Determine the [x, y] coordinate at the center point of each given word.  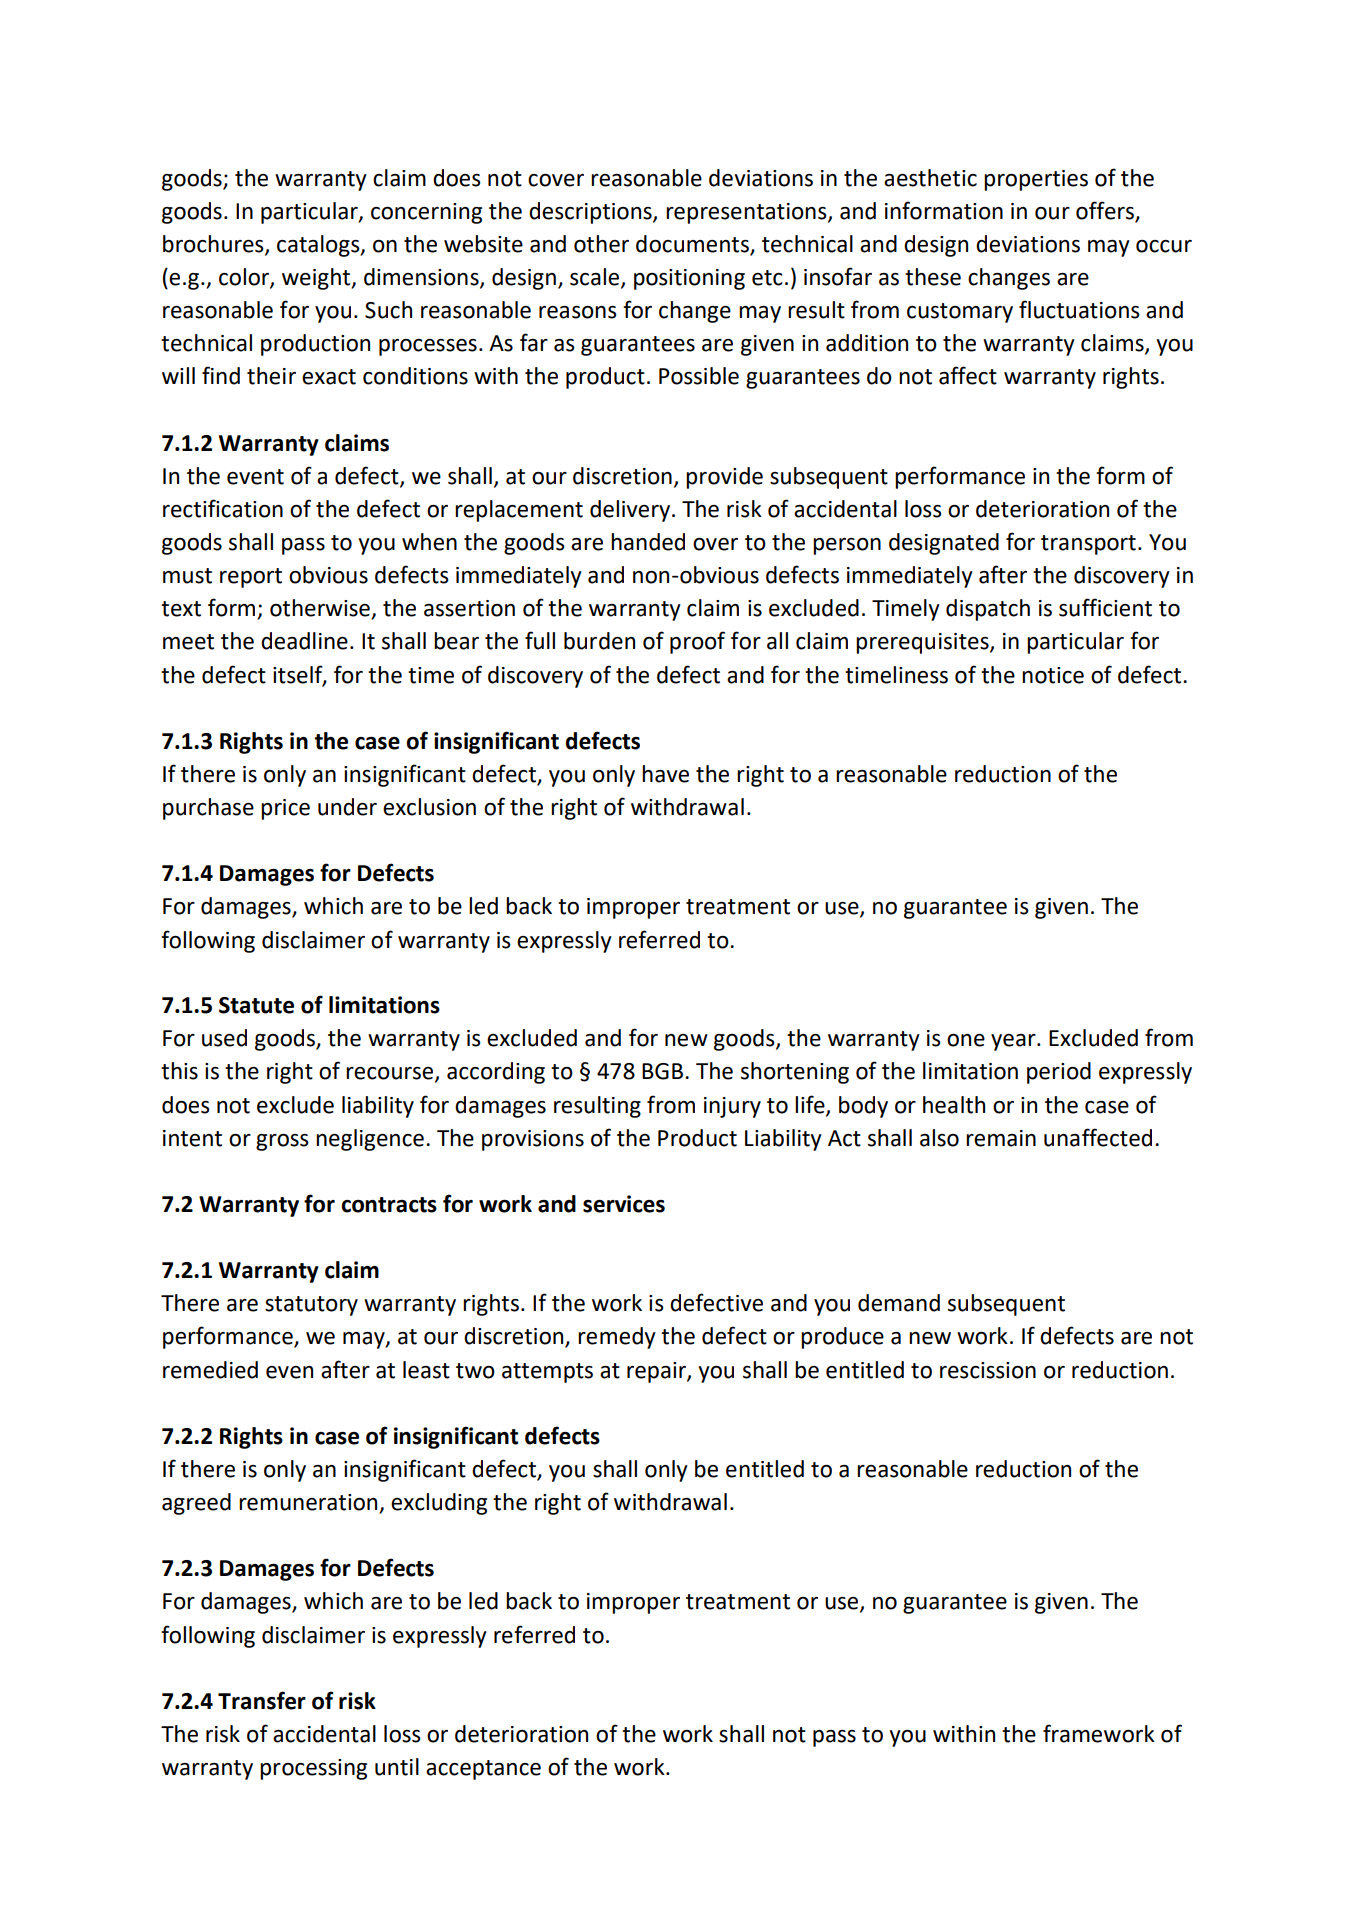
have [665, 774]
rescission [988, 1370]
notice [1053, 675]
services [624, 1204]
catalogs [319, 246]
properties [1036, 180]
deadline [304, 641]
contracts [389, 1205]
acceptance [483, 1770]
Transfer [262, 1700]
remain [1001, 1138]
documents [693, 245]
